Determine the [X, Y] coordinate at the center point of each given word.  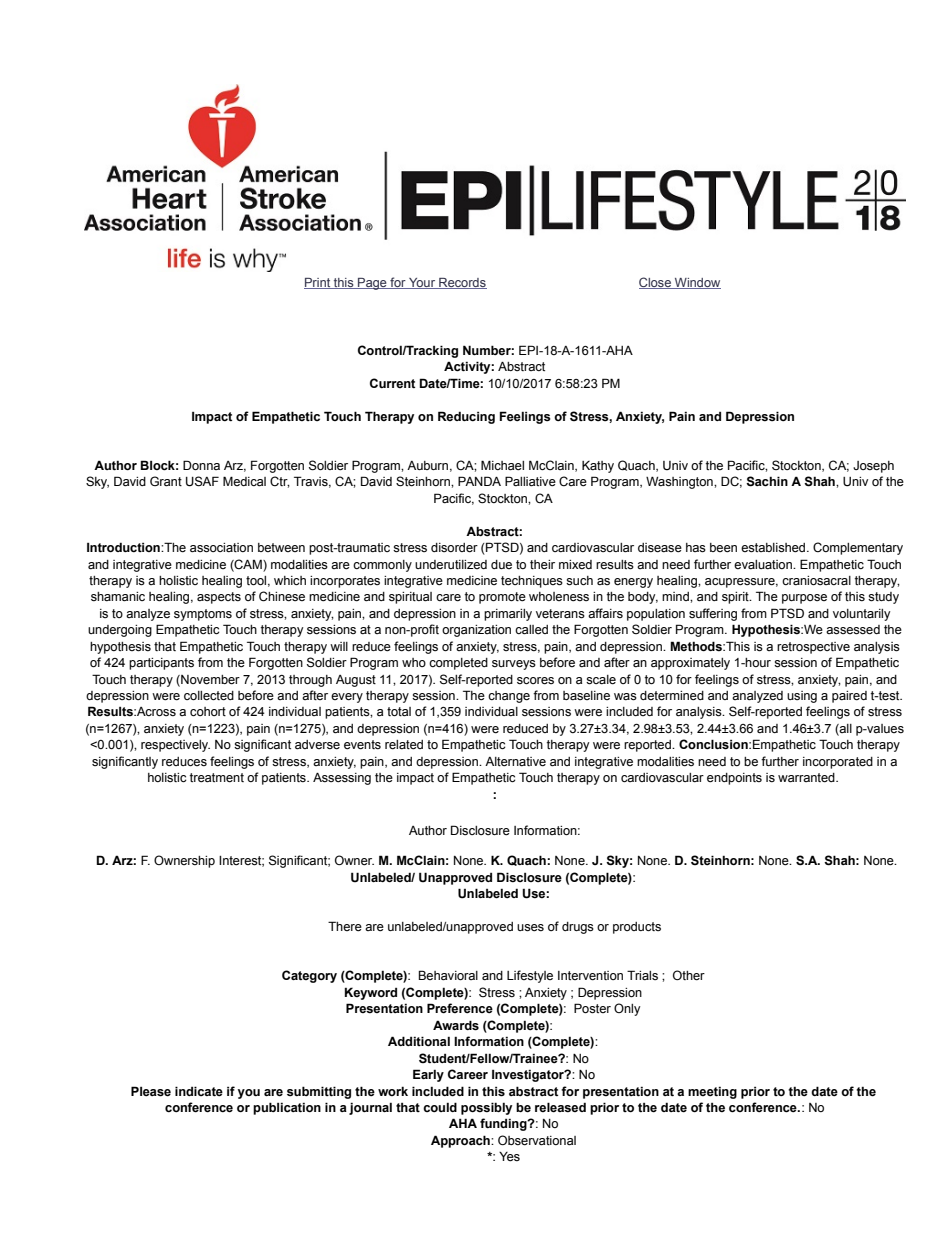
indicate [199, 1091]
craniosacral [816, 580]
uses [530, 928]
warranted [807, 778]
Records [462, 283]
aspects [219, 598]
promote [502, 598]
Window [697, 283]
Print [318, 283]
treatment [217, 778]
